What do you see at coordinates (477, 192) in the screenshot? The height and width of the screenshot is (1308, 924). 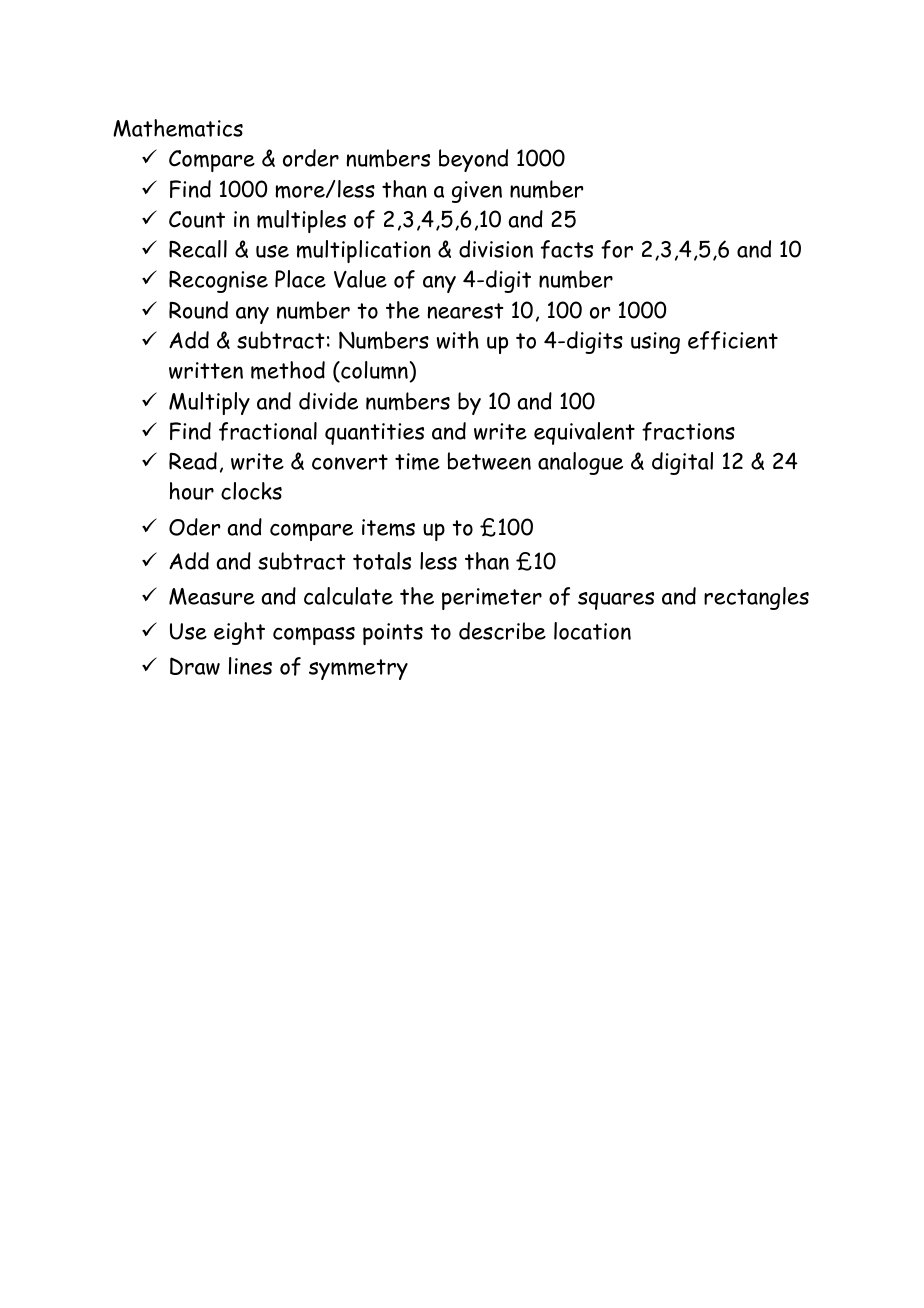 I see `given` at bounding box center [477, 192].
